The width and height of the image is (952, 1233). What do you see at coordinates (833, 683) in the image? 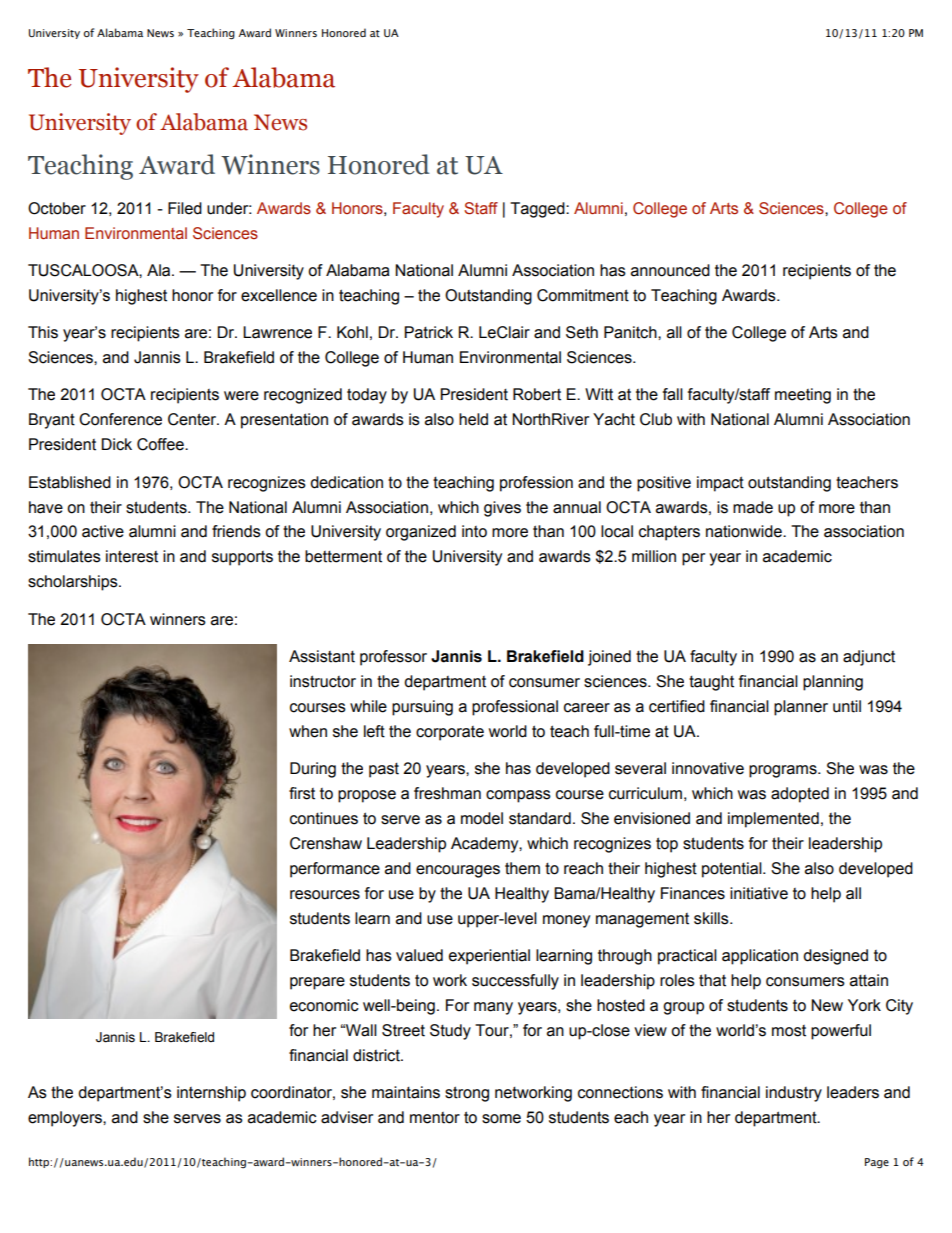
I see `planning` at bounding box center [833, 683].
